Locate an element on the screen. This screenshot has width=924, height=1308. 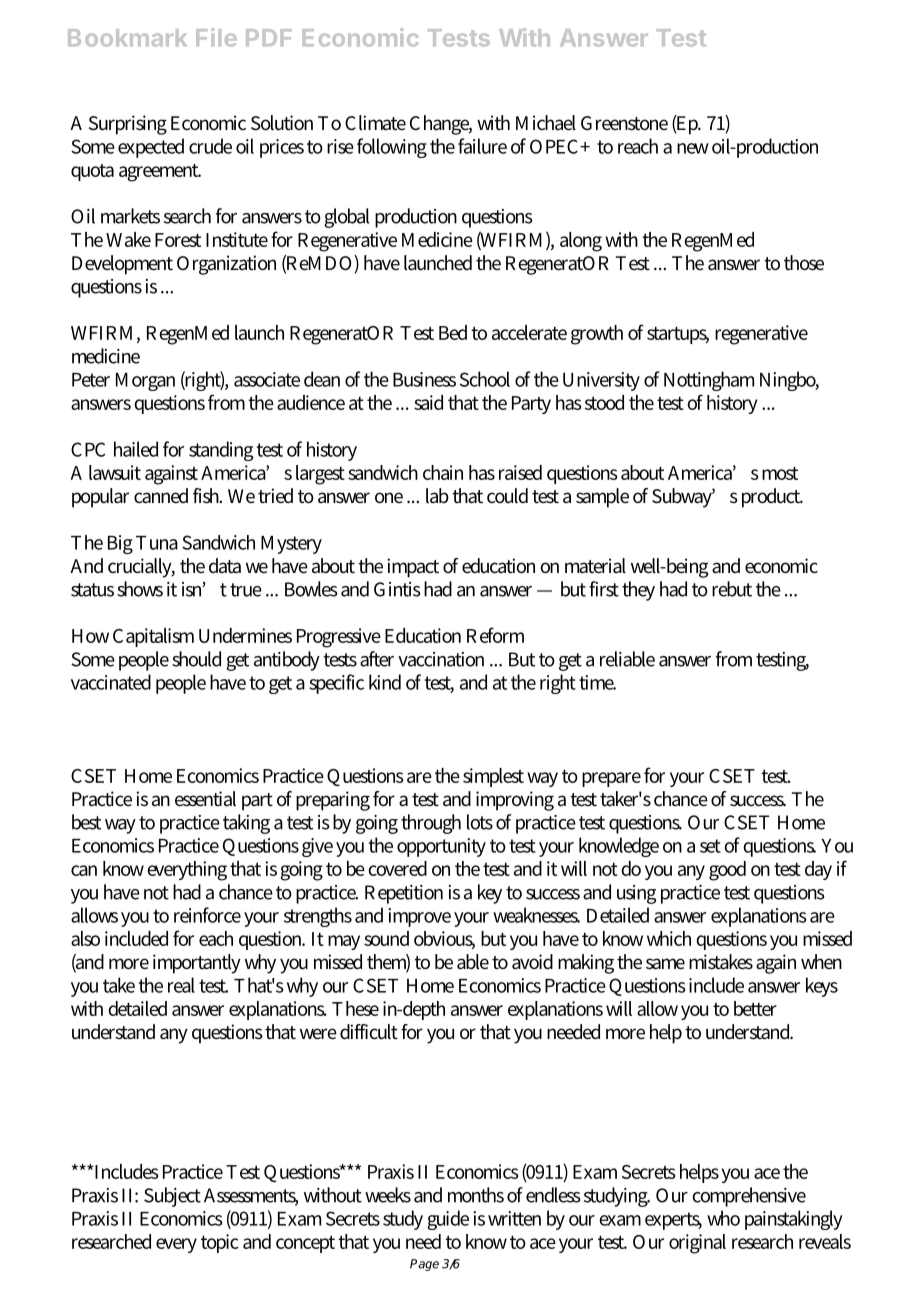
opportunity is located at coordinates (441, 847).
